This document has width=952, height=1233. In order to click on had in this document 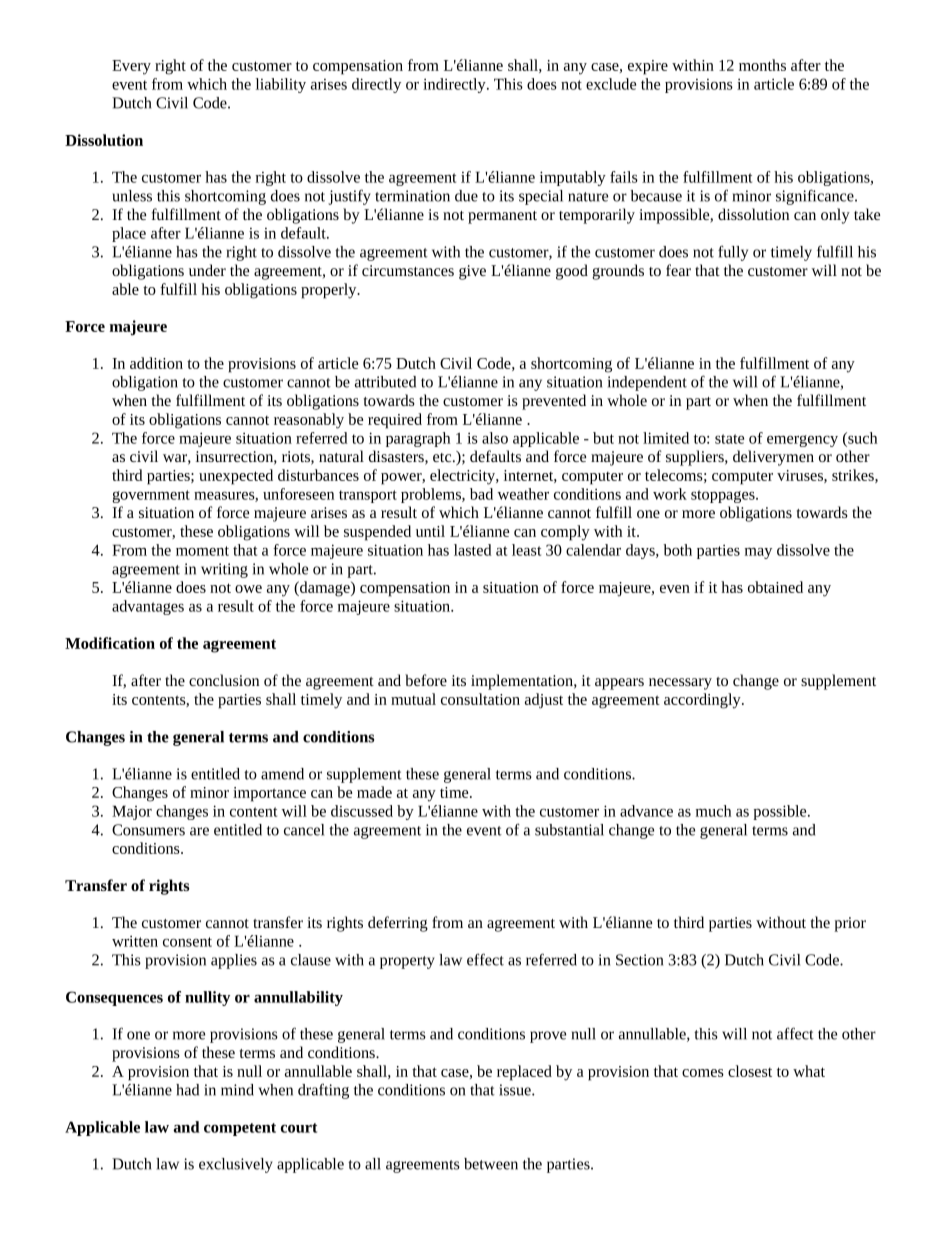, I will do `click(187, 1090)`.
